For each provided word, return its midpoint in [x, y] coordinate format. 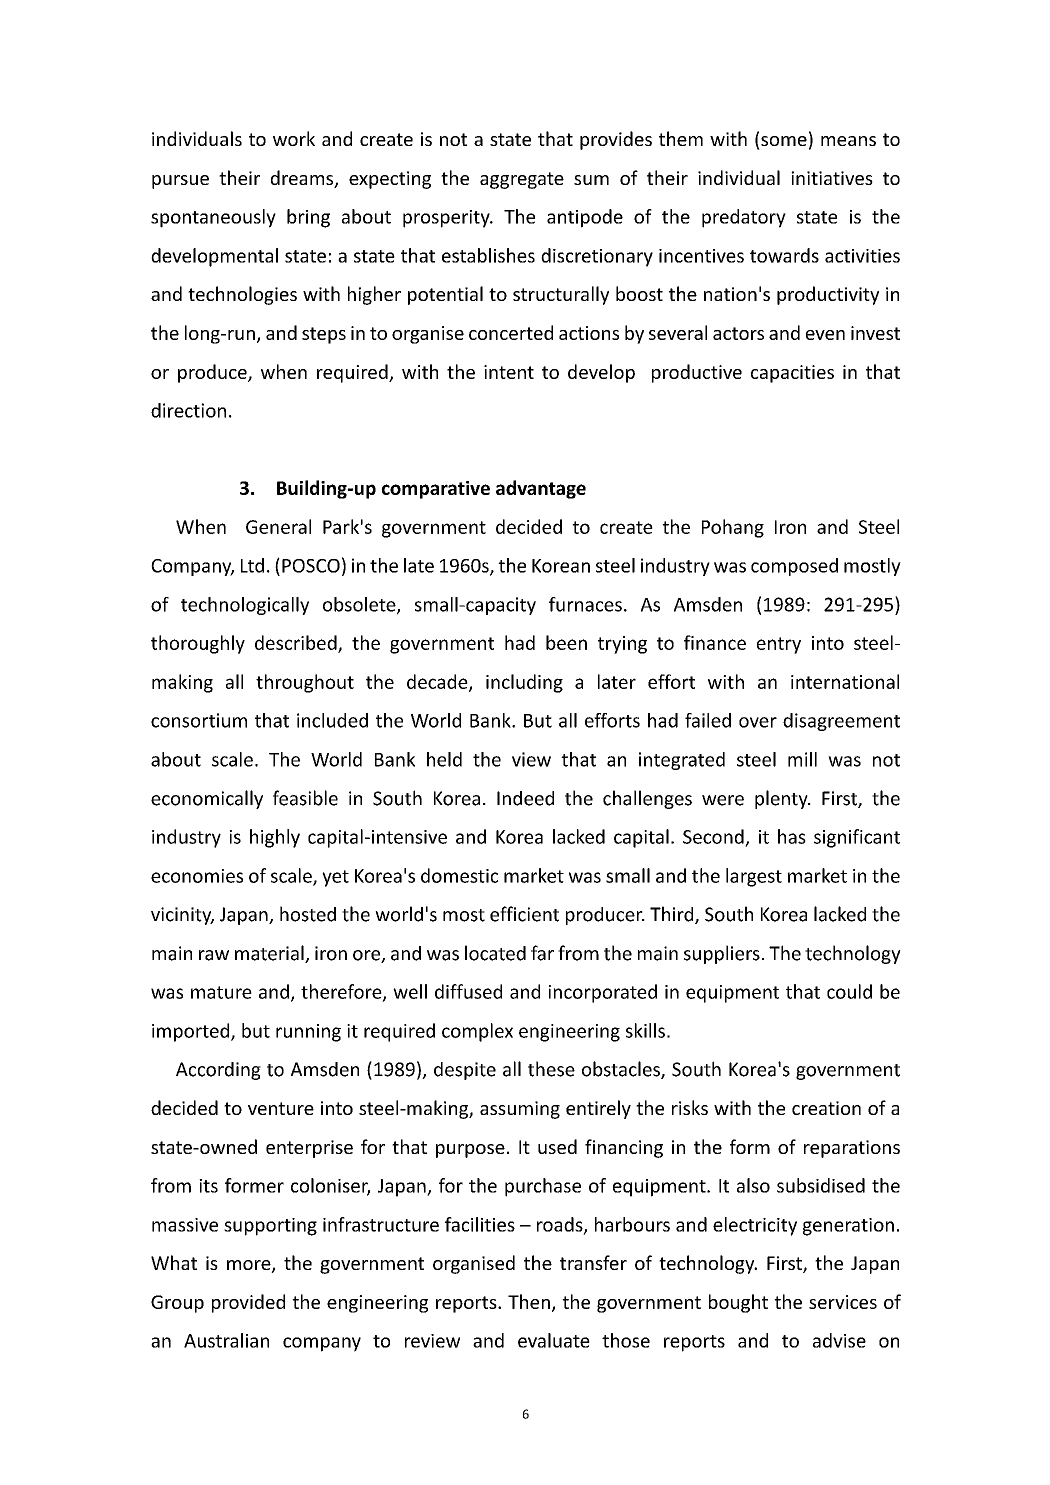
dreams [303, 179]
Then [529, 1301]
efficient [524, 914]
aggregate [522, 180]
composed [794, 567]
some [784, 141]
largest [754, 877]
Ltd [252, 565]
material [270, 954]
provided [248, 1303]
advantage [541, 489]
